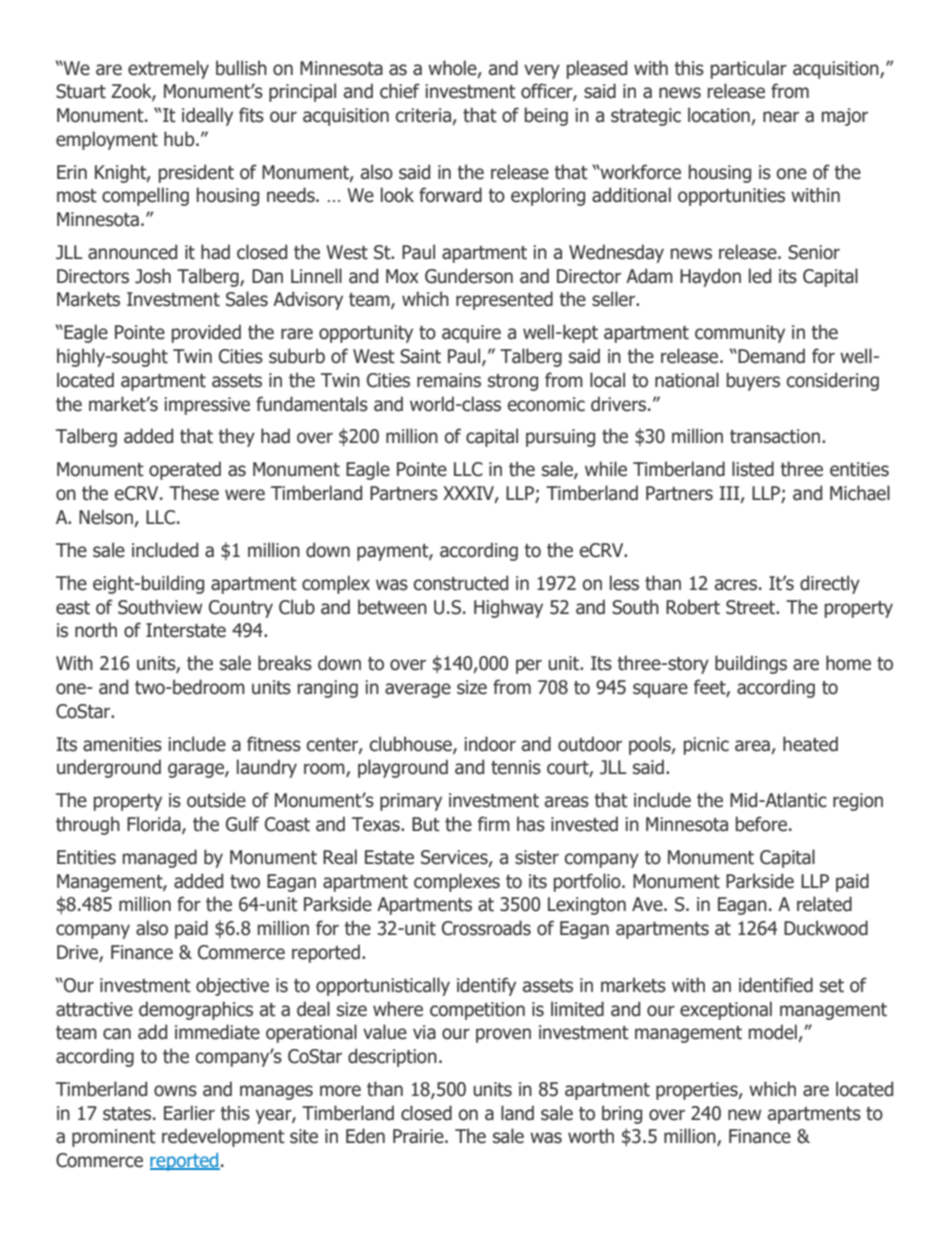 The width and height of the screenshot is (952, 1233). What do you see at coordinates (206, 333) in the screenshot?
I see `provided` at bounding box center [206, 333].
